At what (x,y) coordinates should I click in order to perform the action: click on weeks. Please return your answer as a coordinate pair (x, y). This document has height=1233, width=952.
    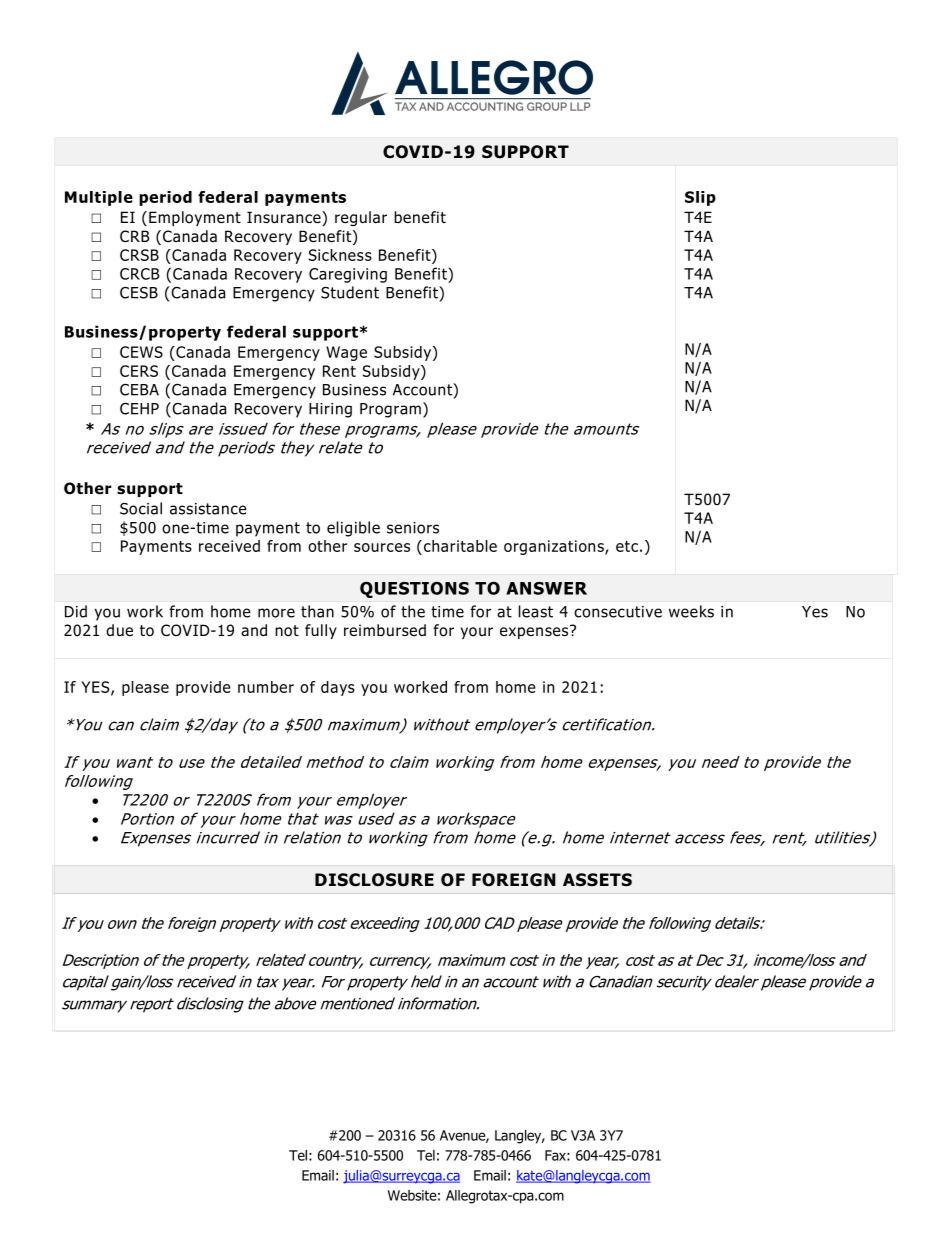
    Looking at the image, I should click on (691, 611).
